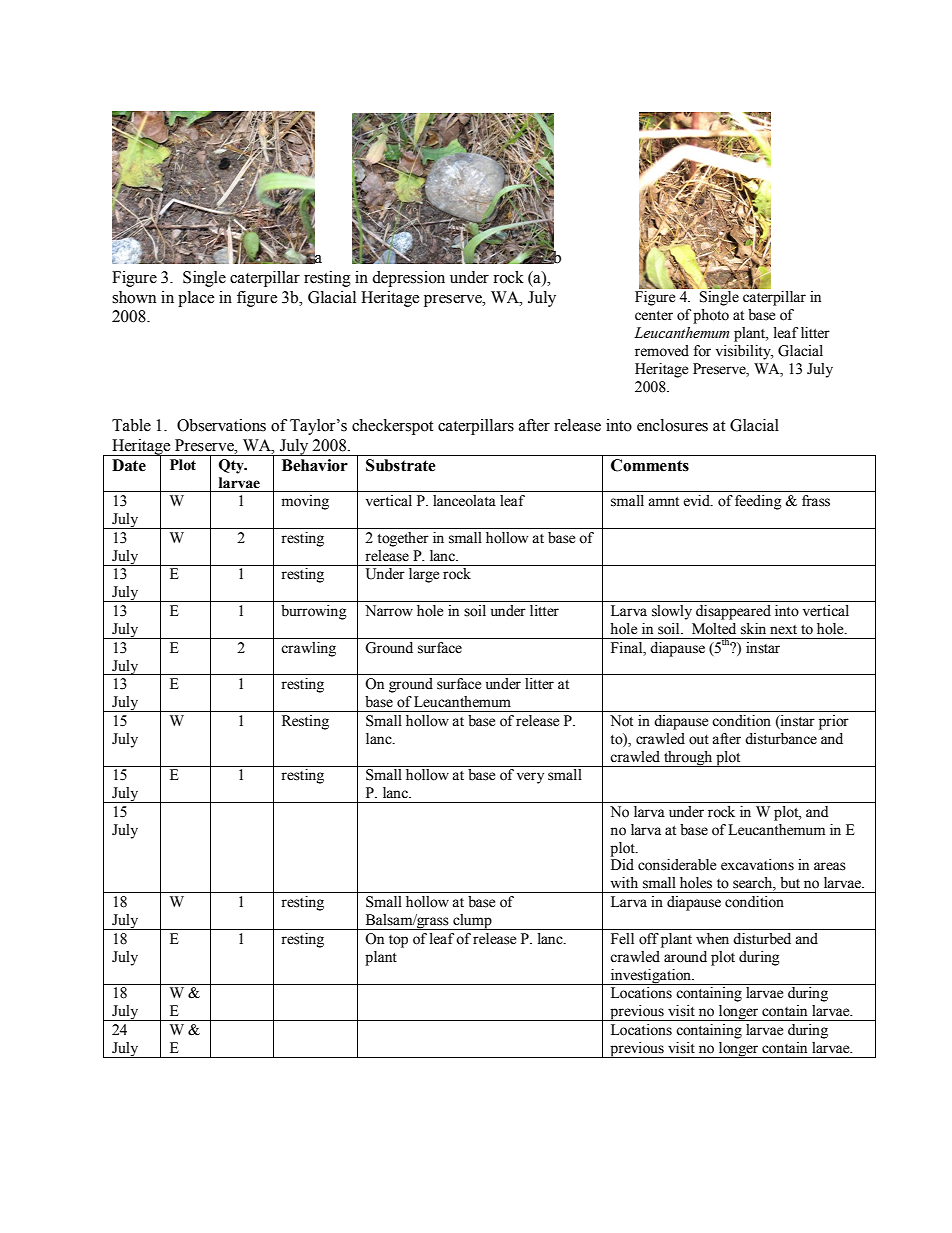 This image has height=1233, width=952. What do you see at coordinates (408, 279) in the image?
I see `depression` at bounding box center [408, 279].
